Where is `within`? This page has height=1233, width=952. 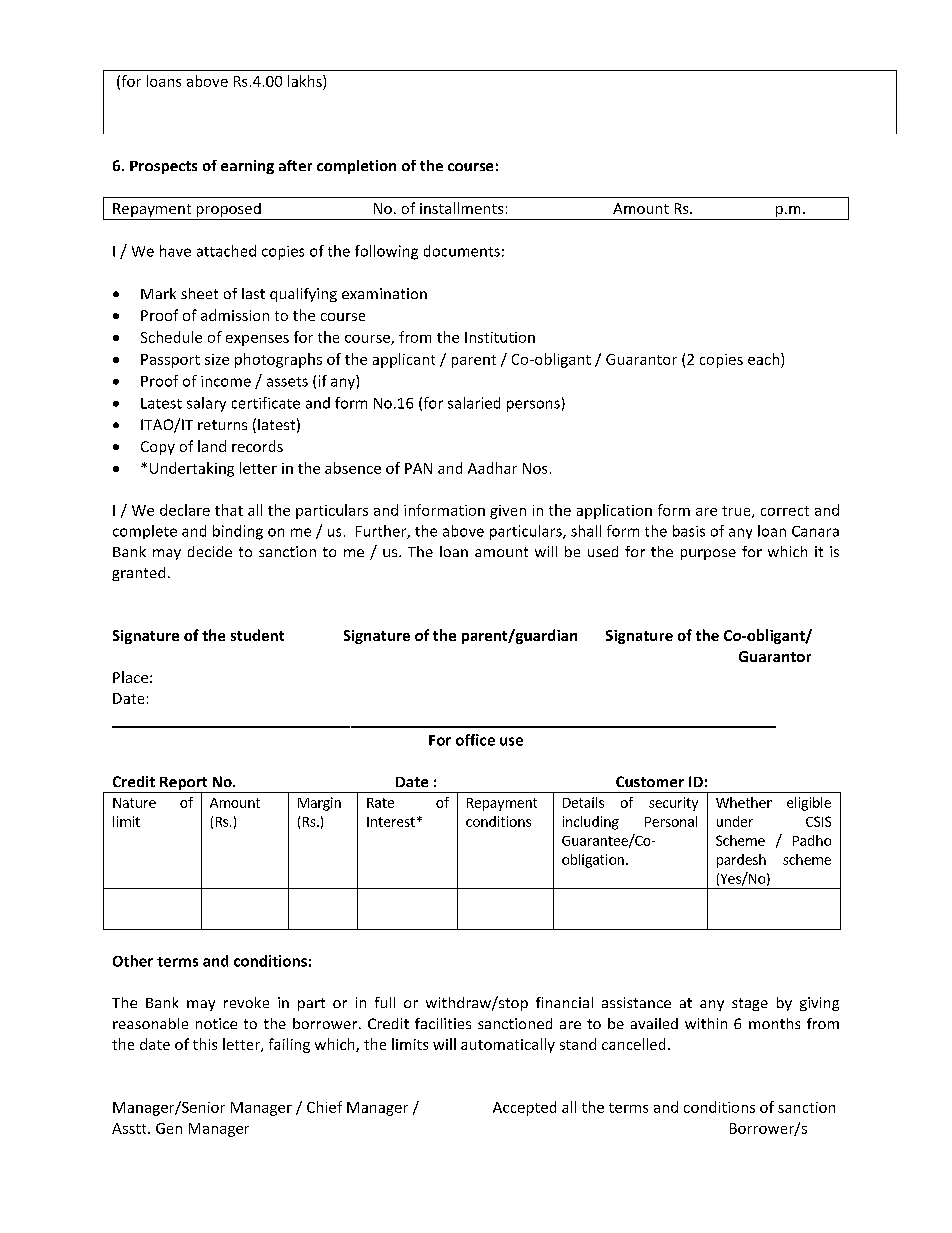 within is located at coordinates (706, 1023).
